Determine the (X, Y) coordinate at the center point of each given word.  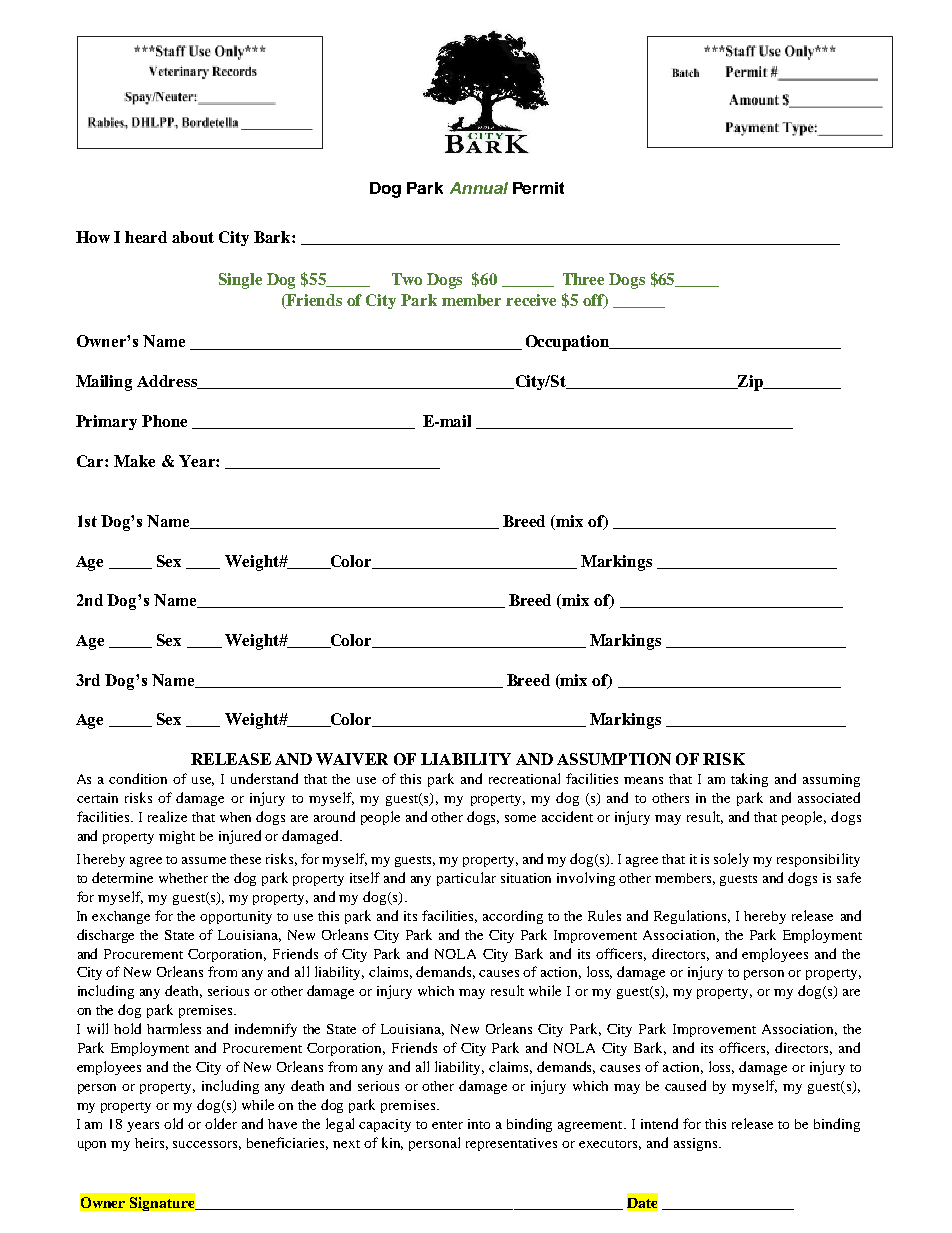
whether (183, 878)
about (193, 237)
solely (731, 860)
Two (407, 279)
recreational (524, 778)
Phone (164, 421)
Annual (479, 188)
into (479, 1124)
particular (466, 879)
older (221, 1123)
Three (583, 279)
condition (138, 778)
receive (531, 300)
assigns (697, 1144)
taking (749, 780)
